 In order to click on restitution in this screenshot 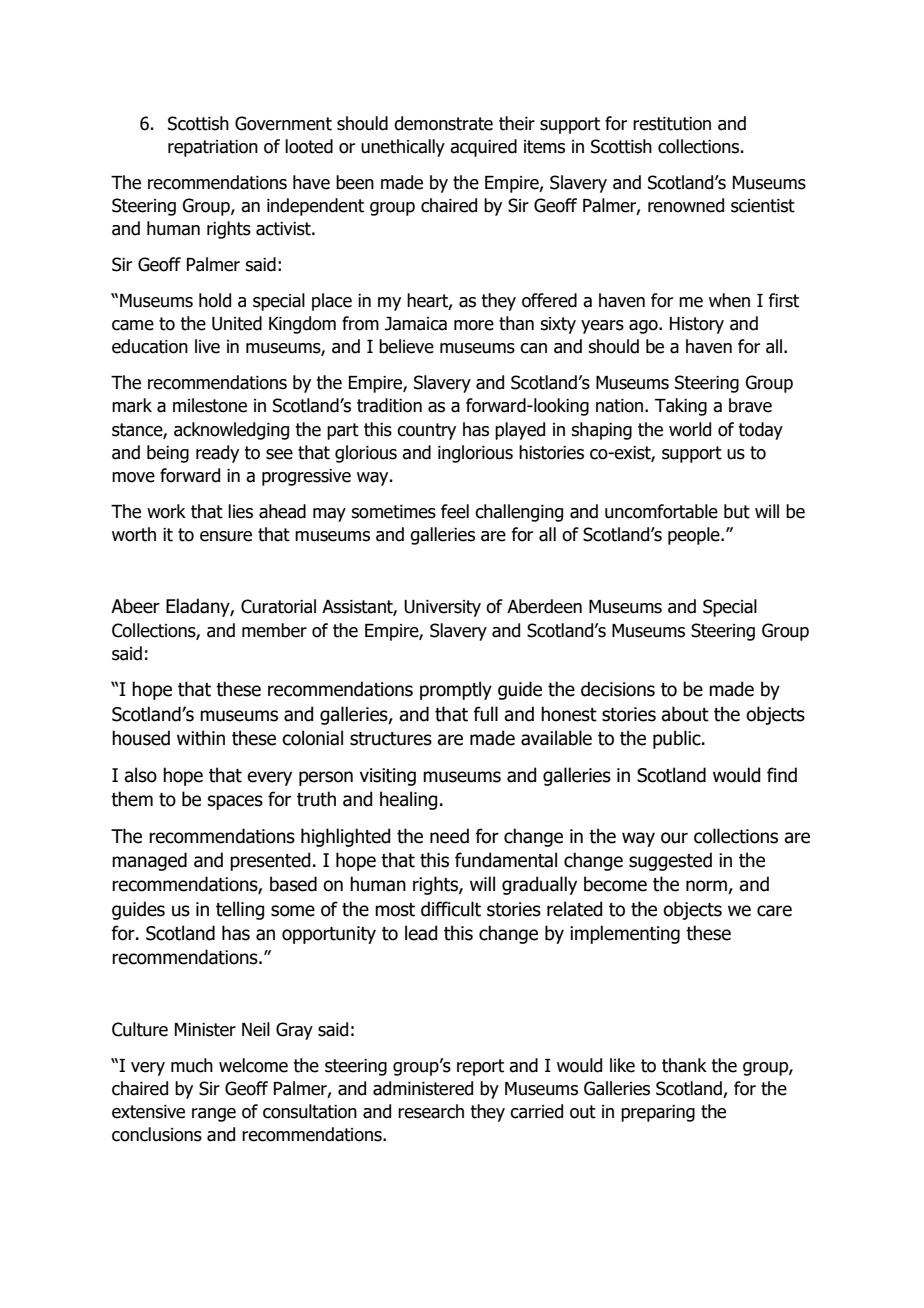, I will do `click(672, 124)`.
